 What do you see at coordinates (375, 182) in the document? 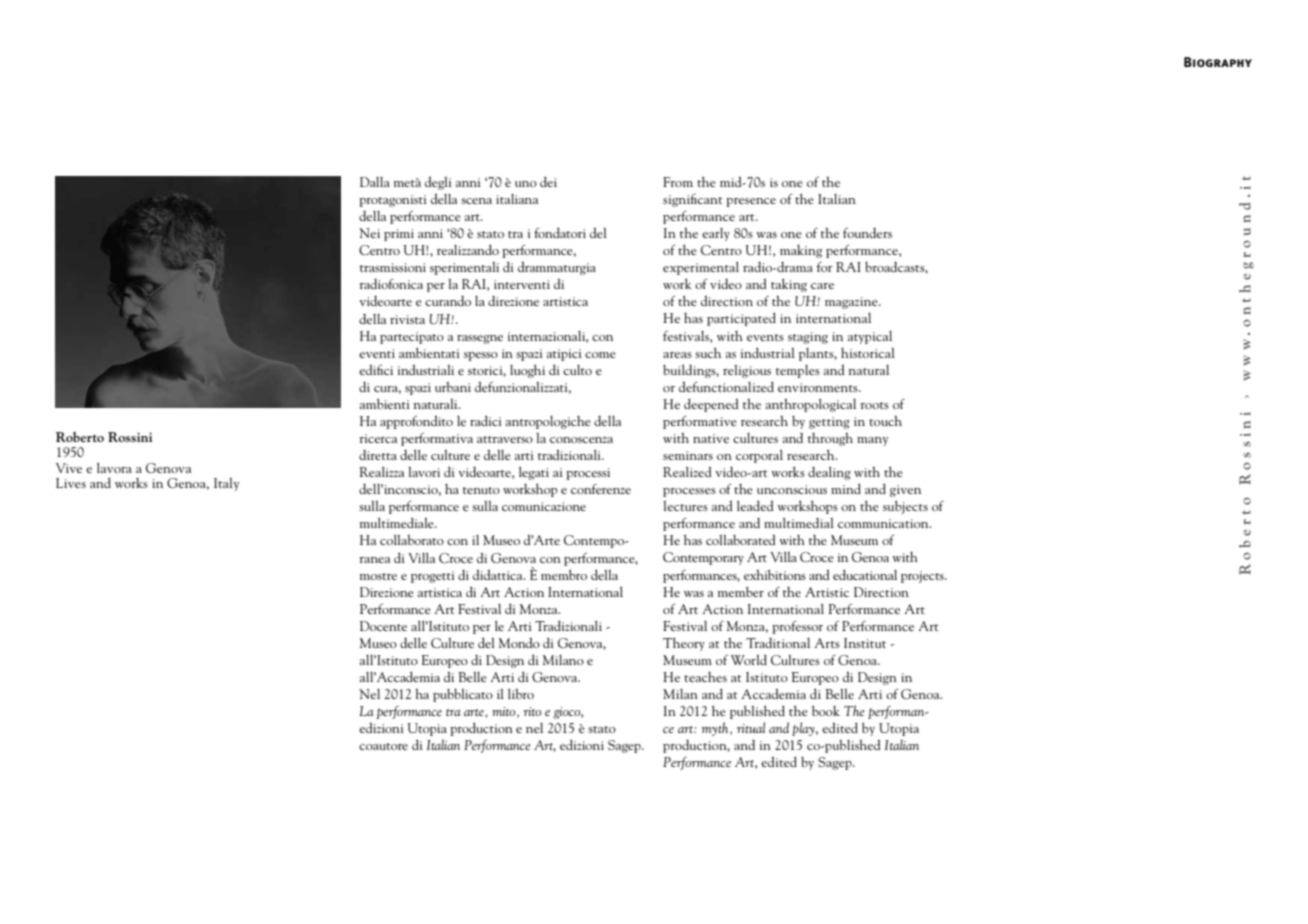
I see `Dalla` at bounding box center [375, 182].
